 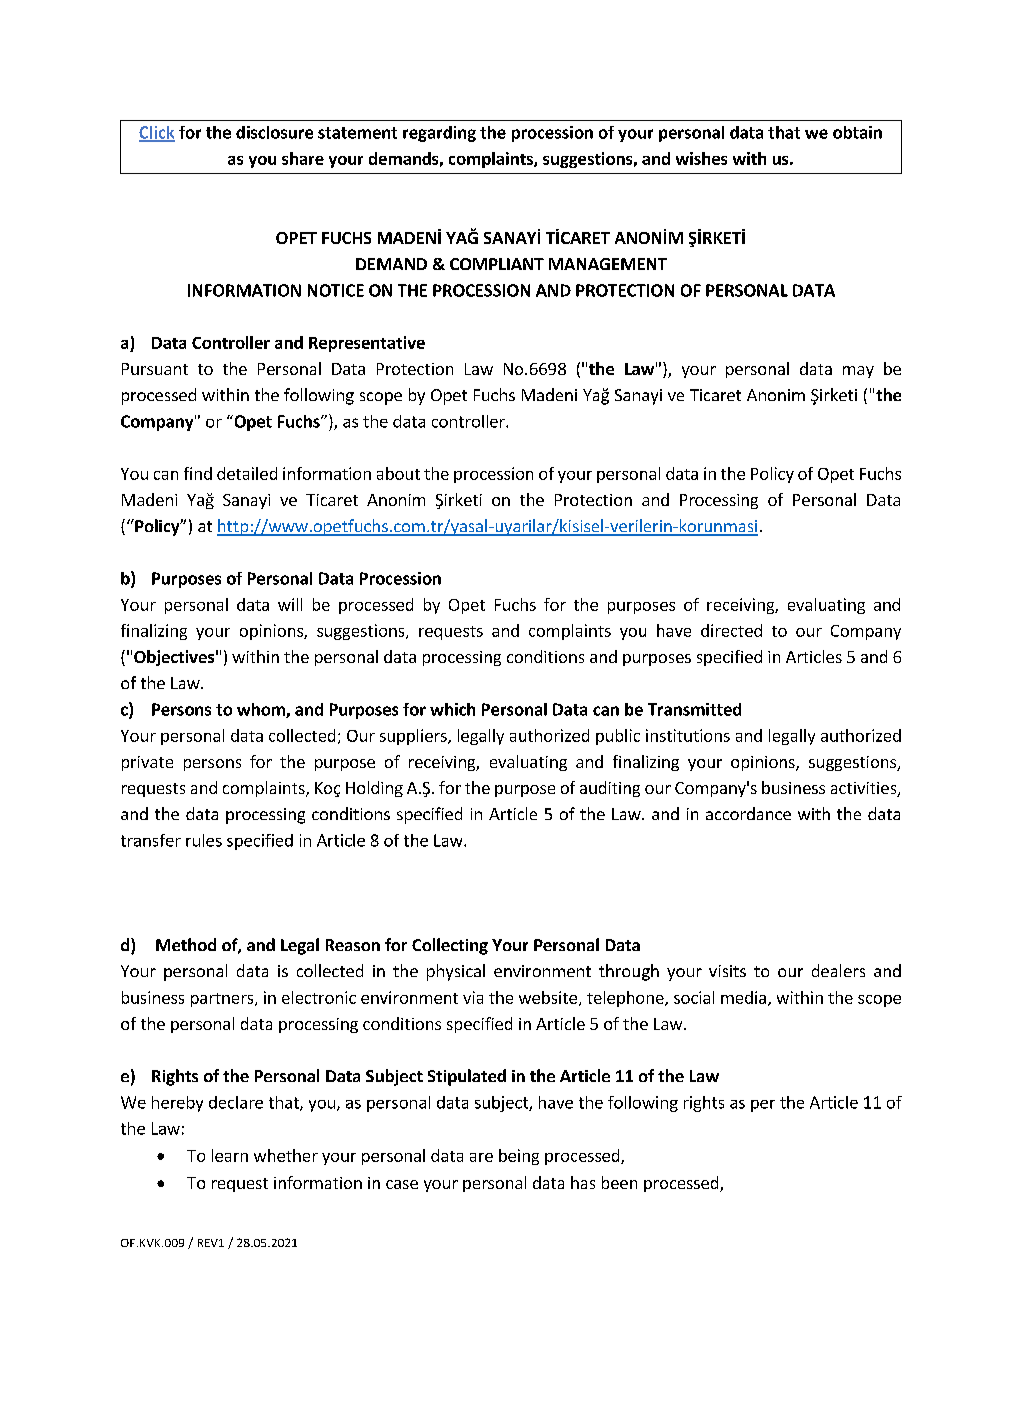 I want to click on wishes, so click(x=701, y=158).
